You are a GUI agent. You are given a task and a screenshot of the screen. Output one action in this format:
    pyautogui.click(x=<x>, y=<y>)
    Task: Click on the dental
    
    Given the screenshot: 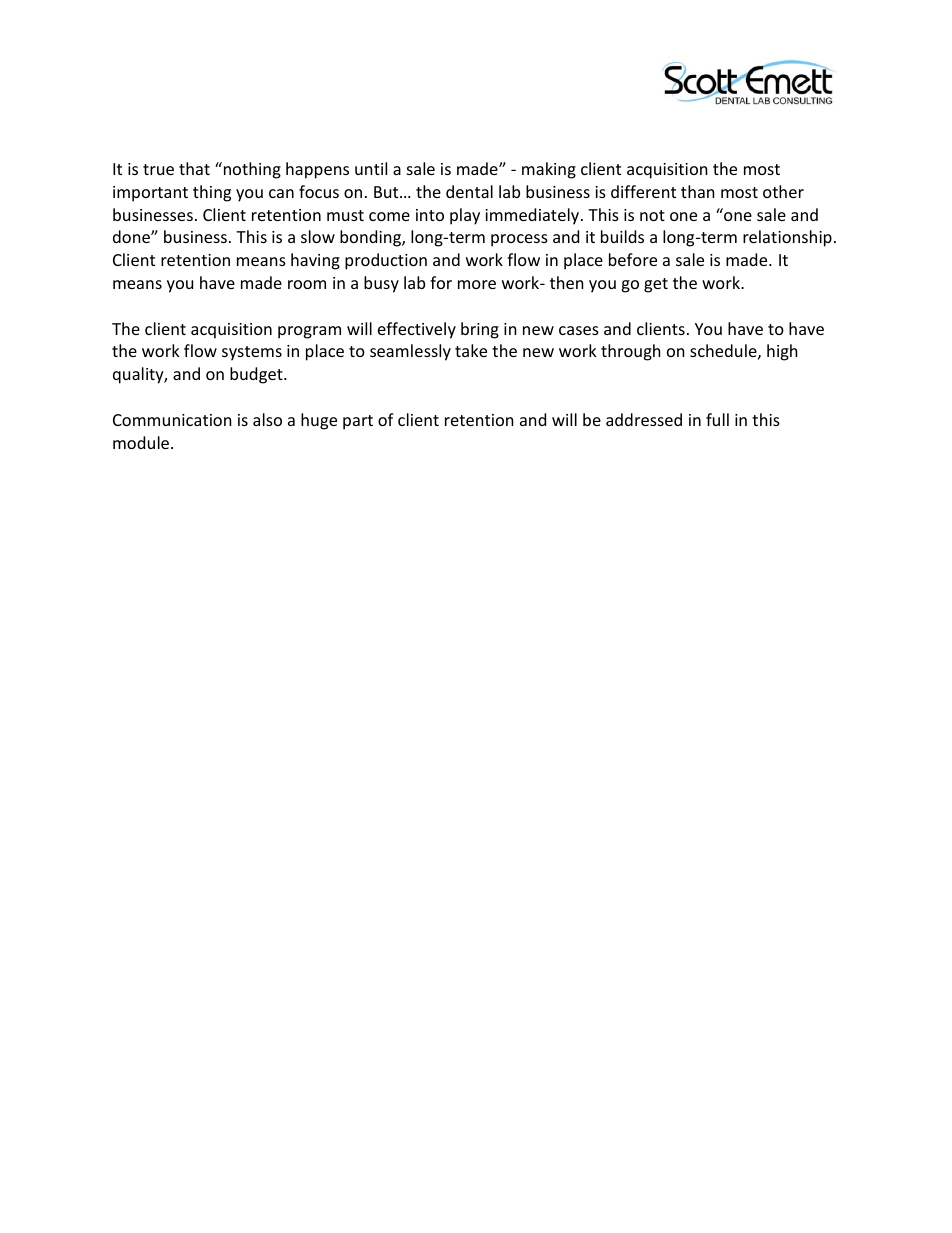 What is the action you would take?
    pyautogui.click(x=469, y=191)
